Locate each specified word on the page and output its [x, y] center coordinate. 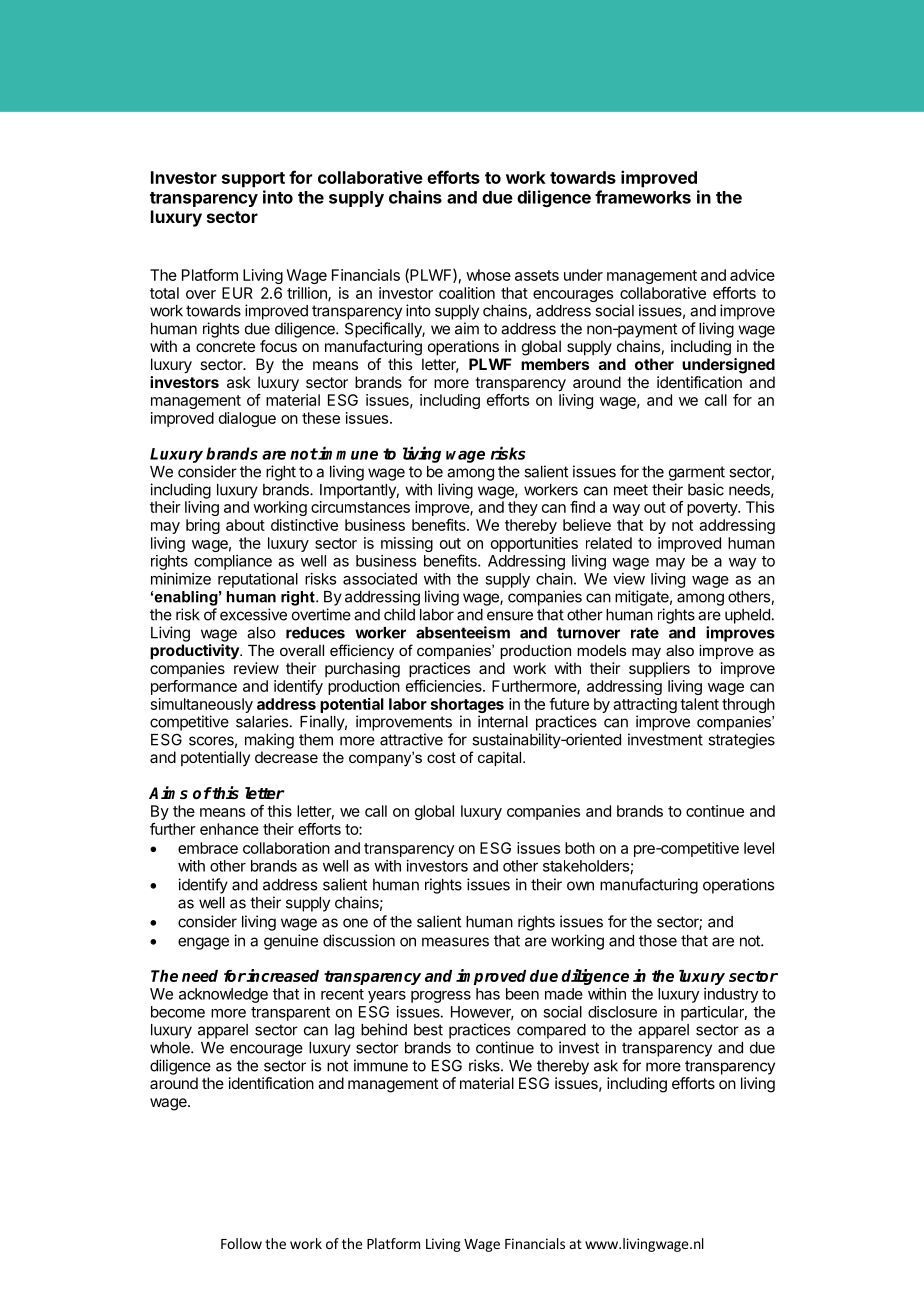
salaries [262, 721]
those [658, 941]
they [523, 508]
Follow [241, 1243]
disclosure [622, 1012]
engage [203, 943]
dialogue [247, 419]
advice [752, 275]
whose [488, 275]
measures [455, 942]
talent [699, 704]
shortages [467, 707]
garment [697, 473]
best [428, 1030]
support [253, 180]
